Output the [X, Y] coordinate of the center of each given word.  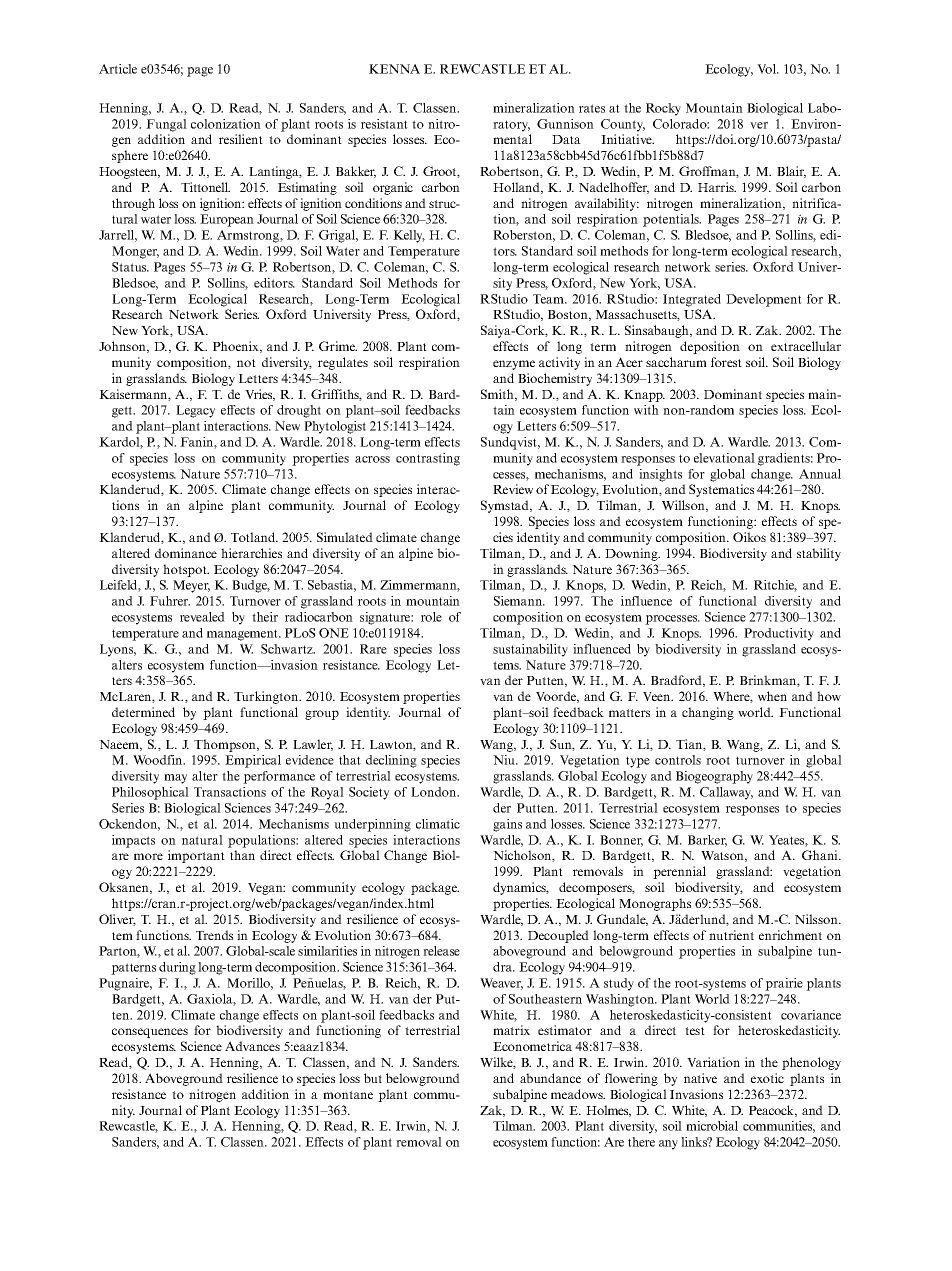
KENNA [394, 69]
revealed [202, 617]
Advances [252, 1046]
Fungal [166, 125]
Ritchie [775, 586]
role [431, 617]
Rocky [663, 109]
